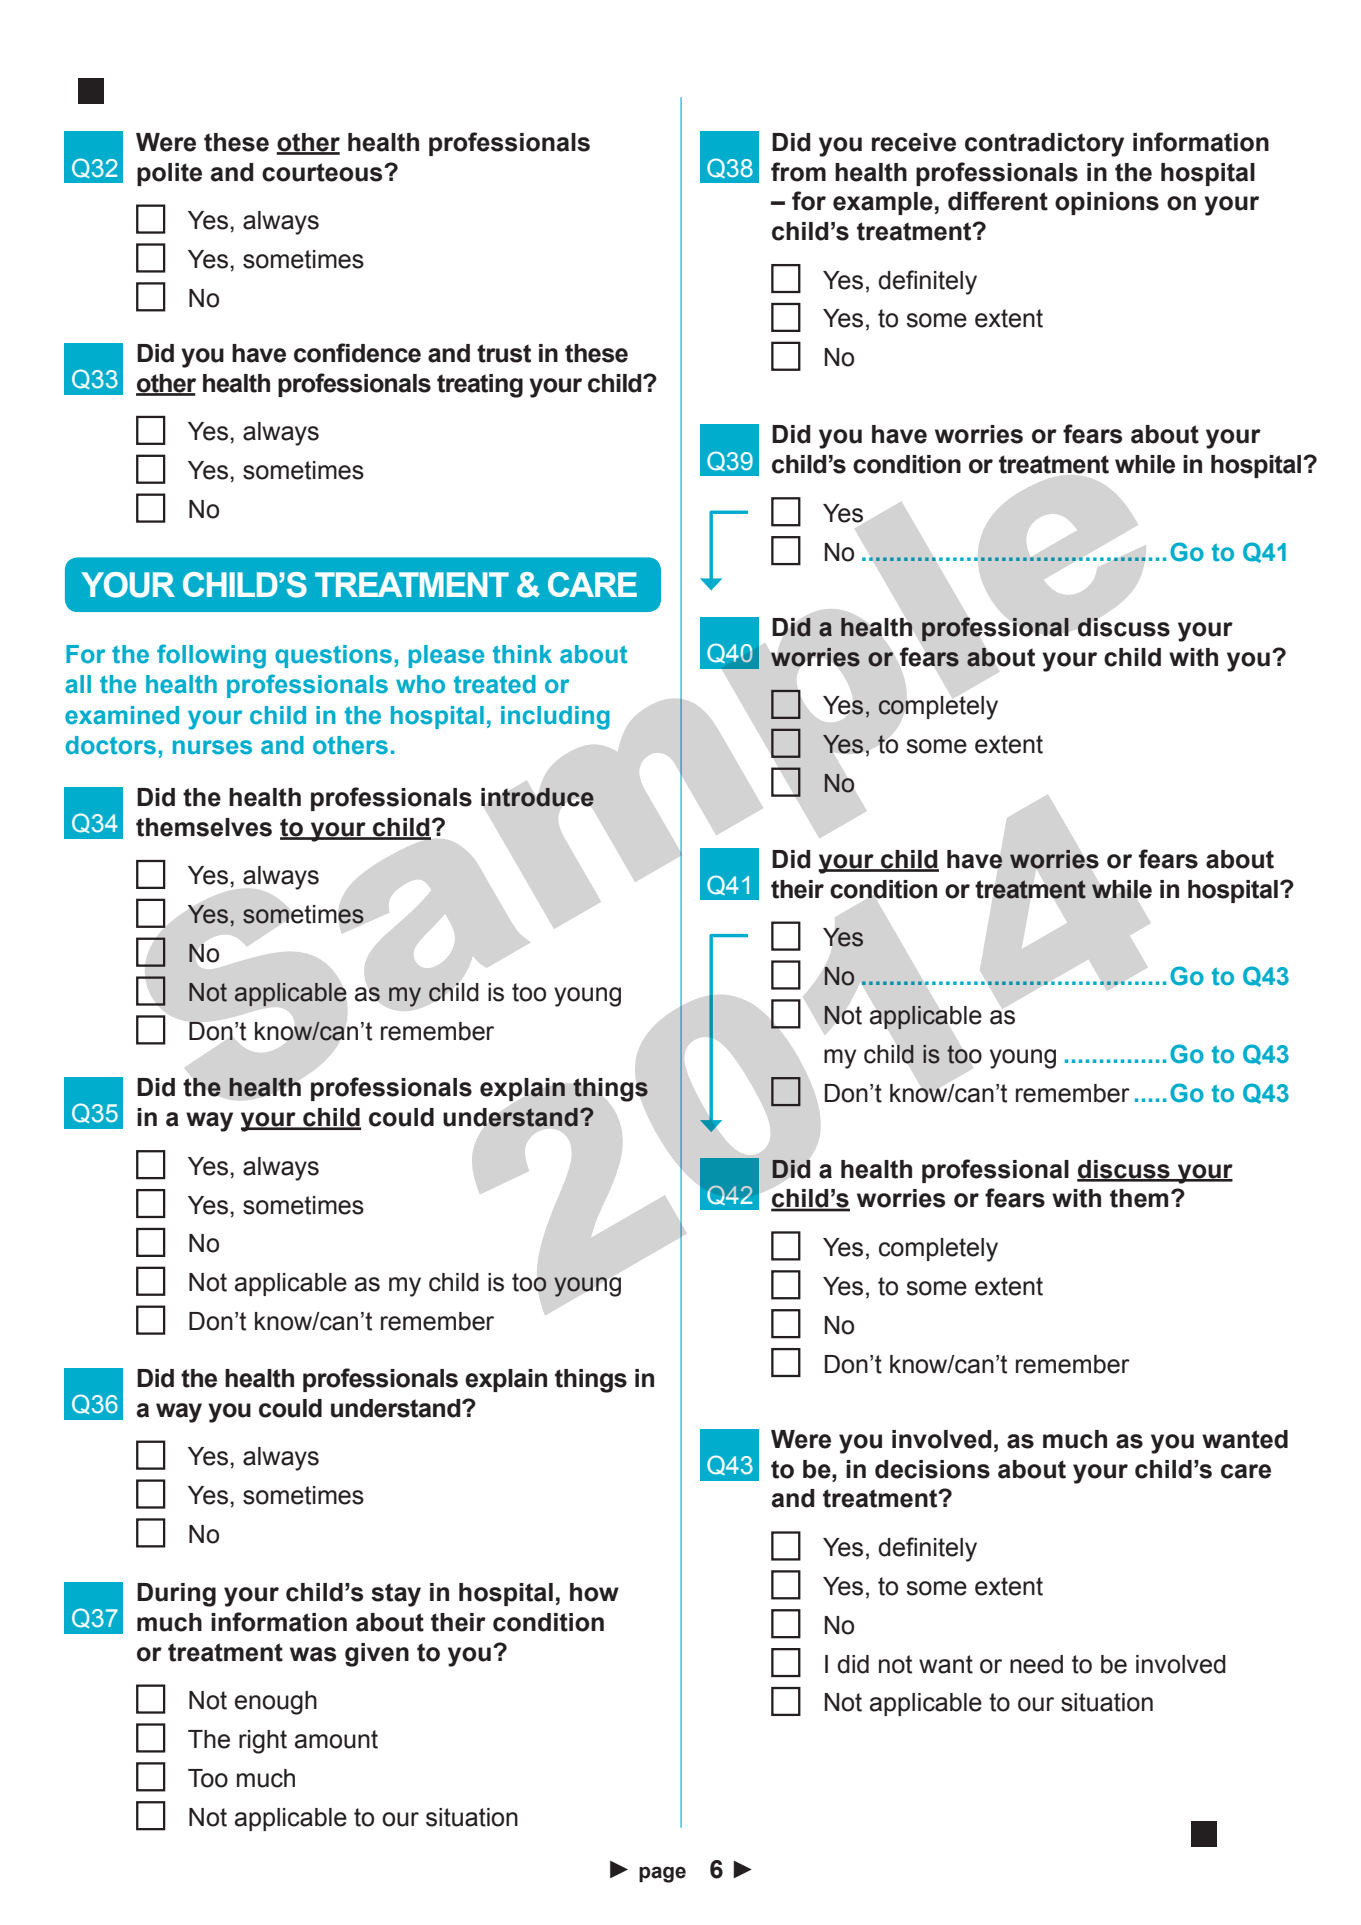  What do you see at coordinates (313, 1654) in the screenshot?
I see `was` at bounding box center [313, 1654].
